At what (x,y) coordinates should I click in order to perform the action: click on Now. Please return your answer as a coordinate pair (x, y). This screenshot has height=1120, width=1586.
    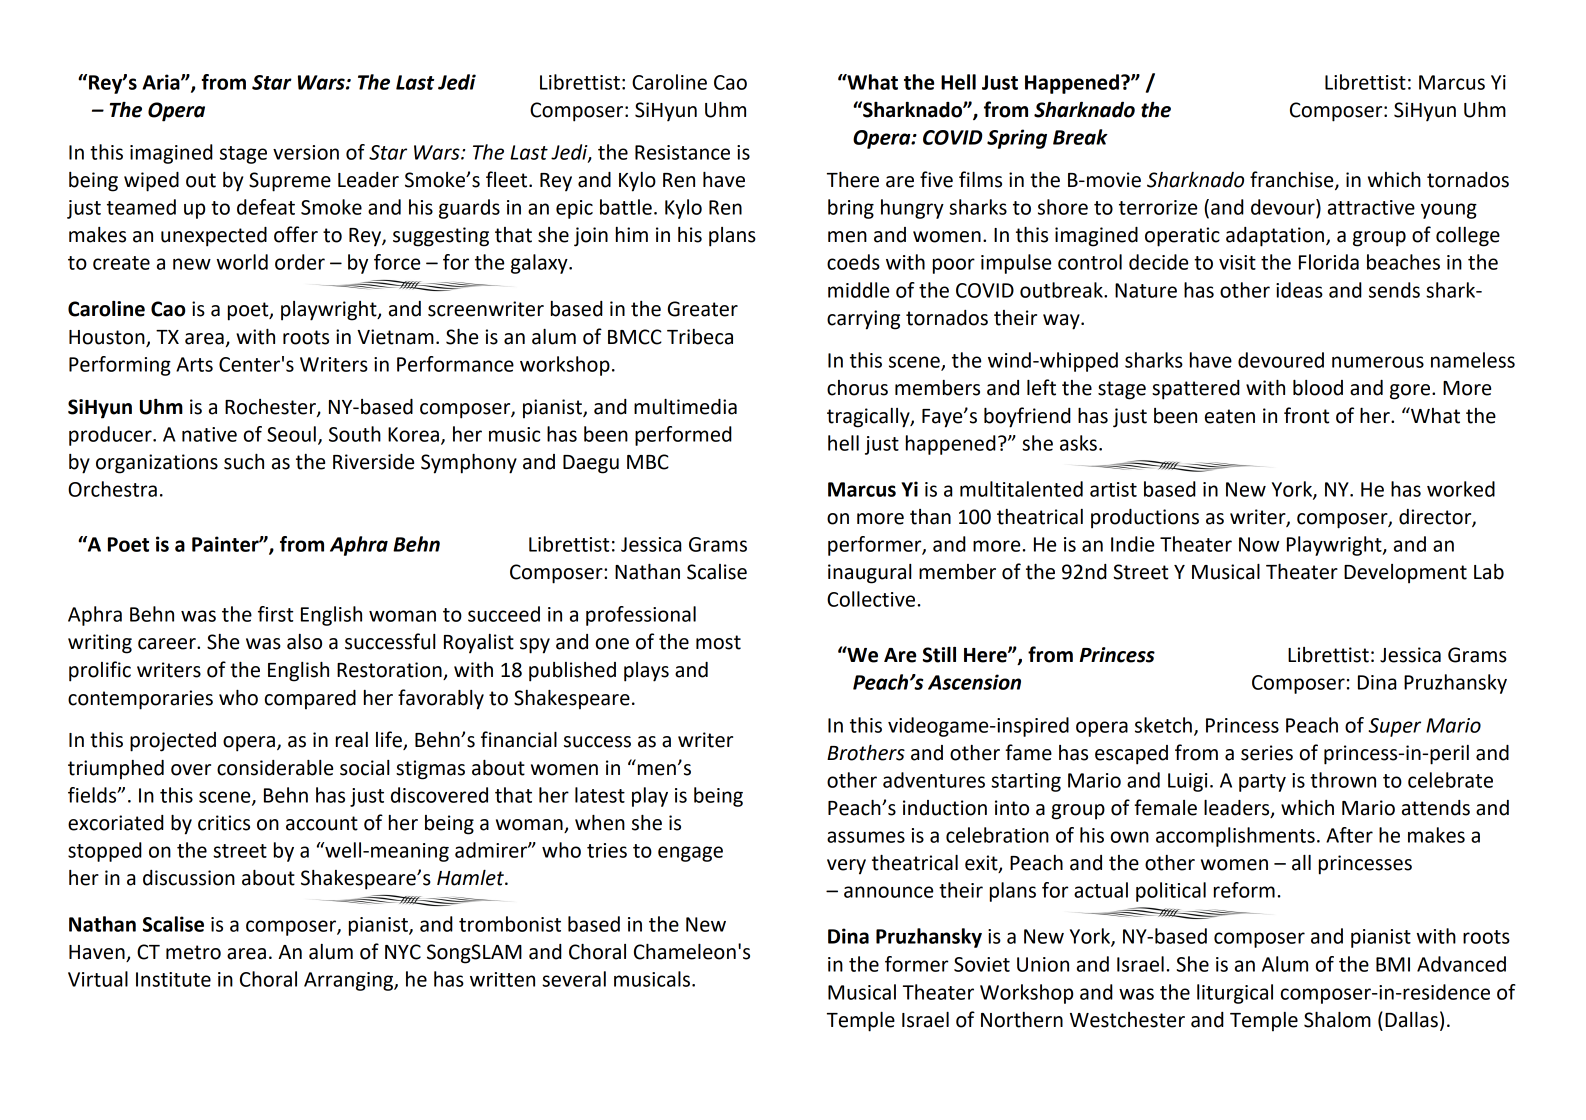
    Looking at the image, I should click on (1259, 544).
